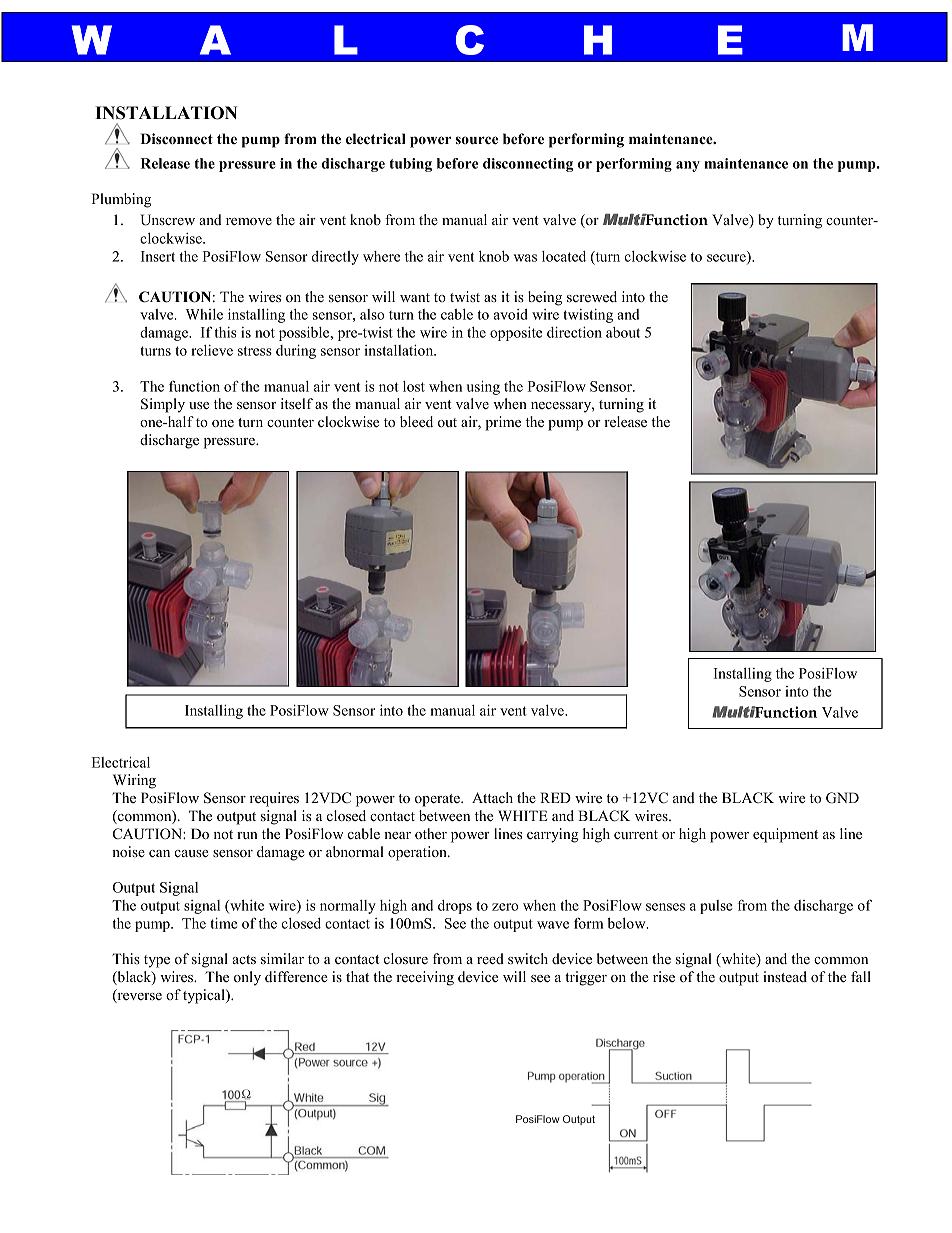 Image resolution: width=952 pixels, height=1233 pixels. Describe the element at coordinates (167, 220) in the screenshot. I see `Unscrew` at that location.
